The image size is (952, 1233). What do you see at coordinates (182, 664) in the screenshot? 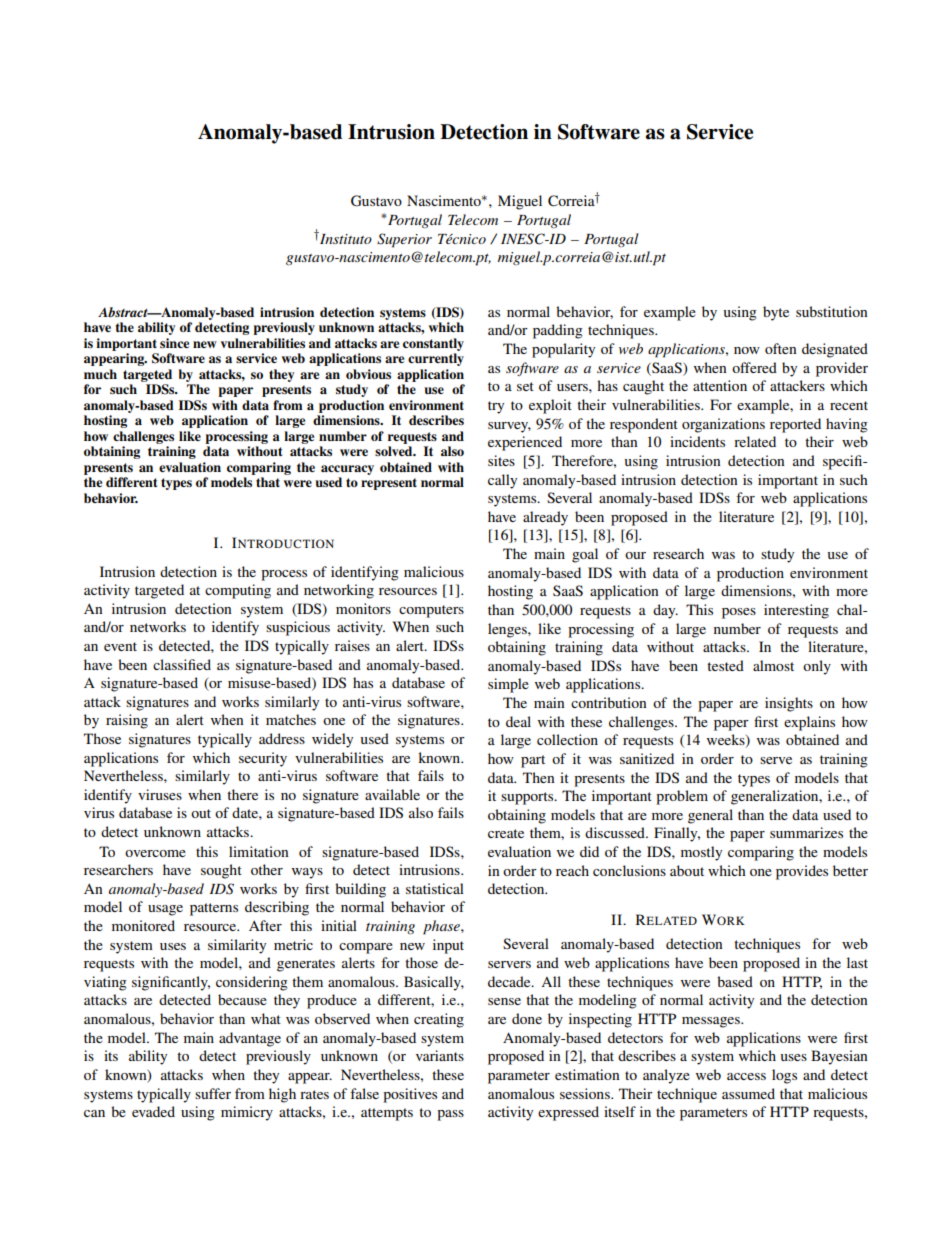
I see `classified` at bounding box center [182, 664].
